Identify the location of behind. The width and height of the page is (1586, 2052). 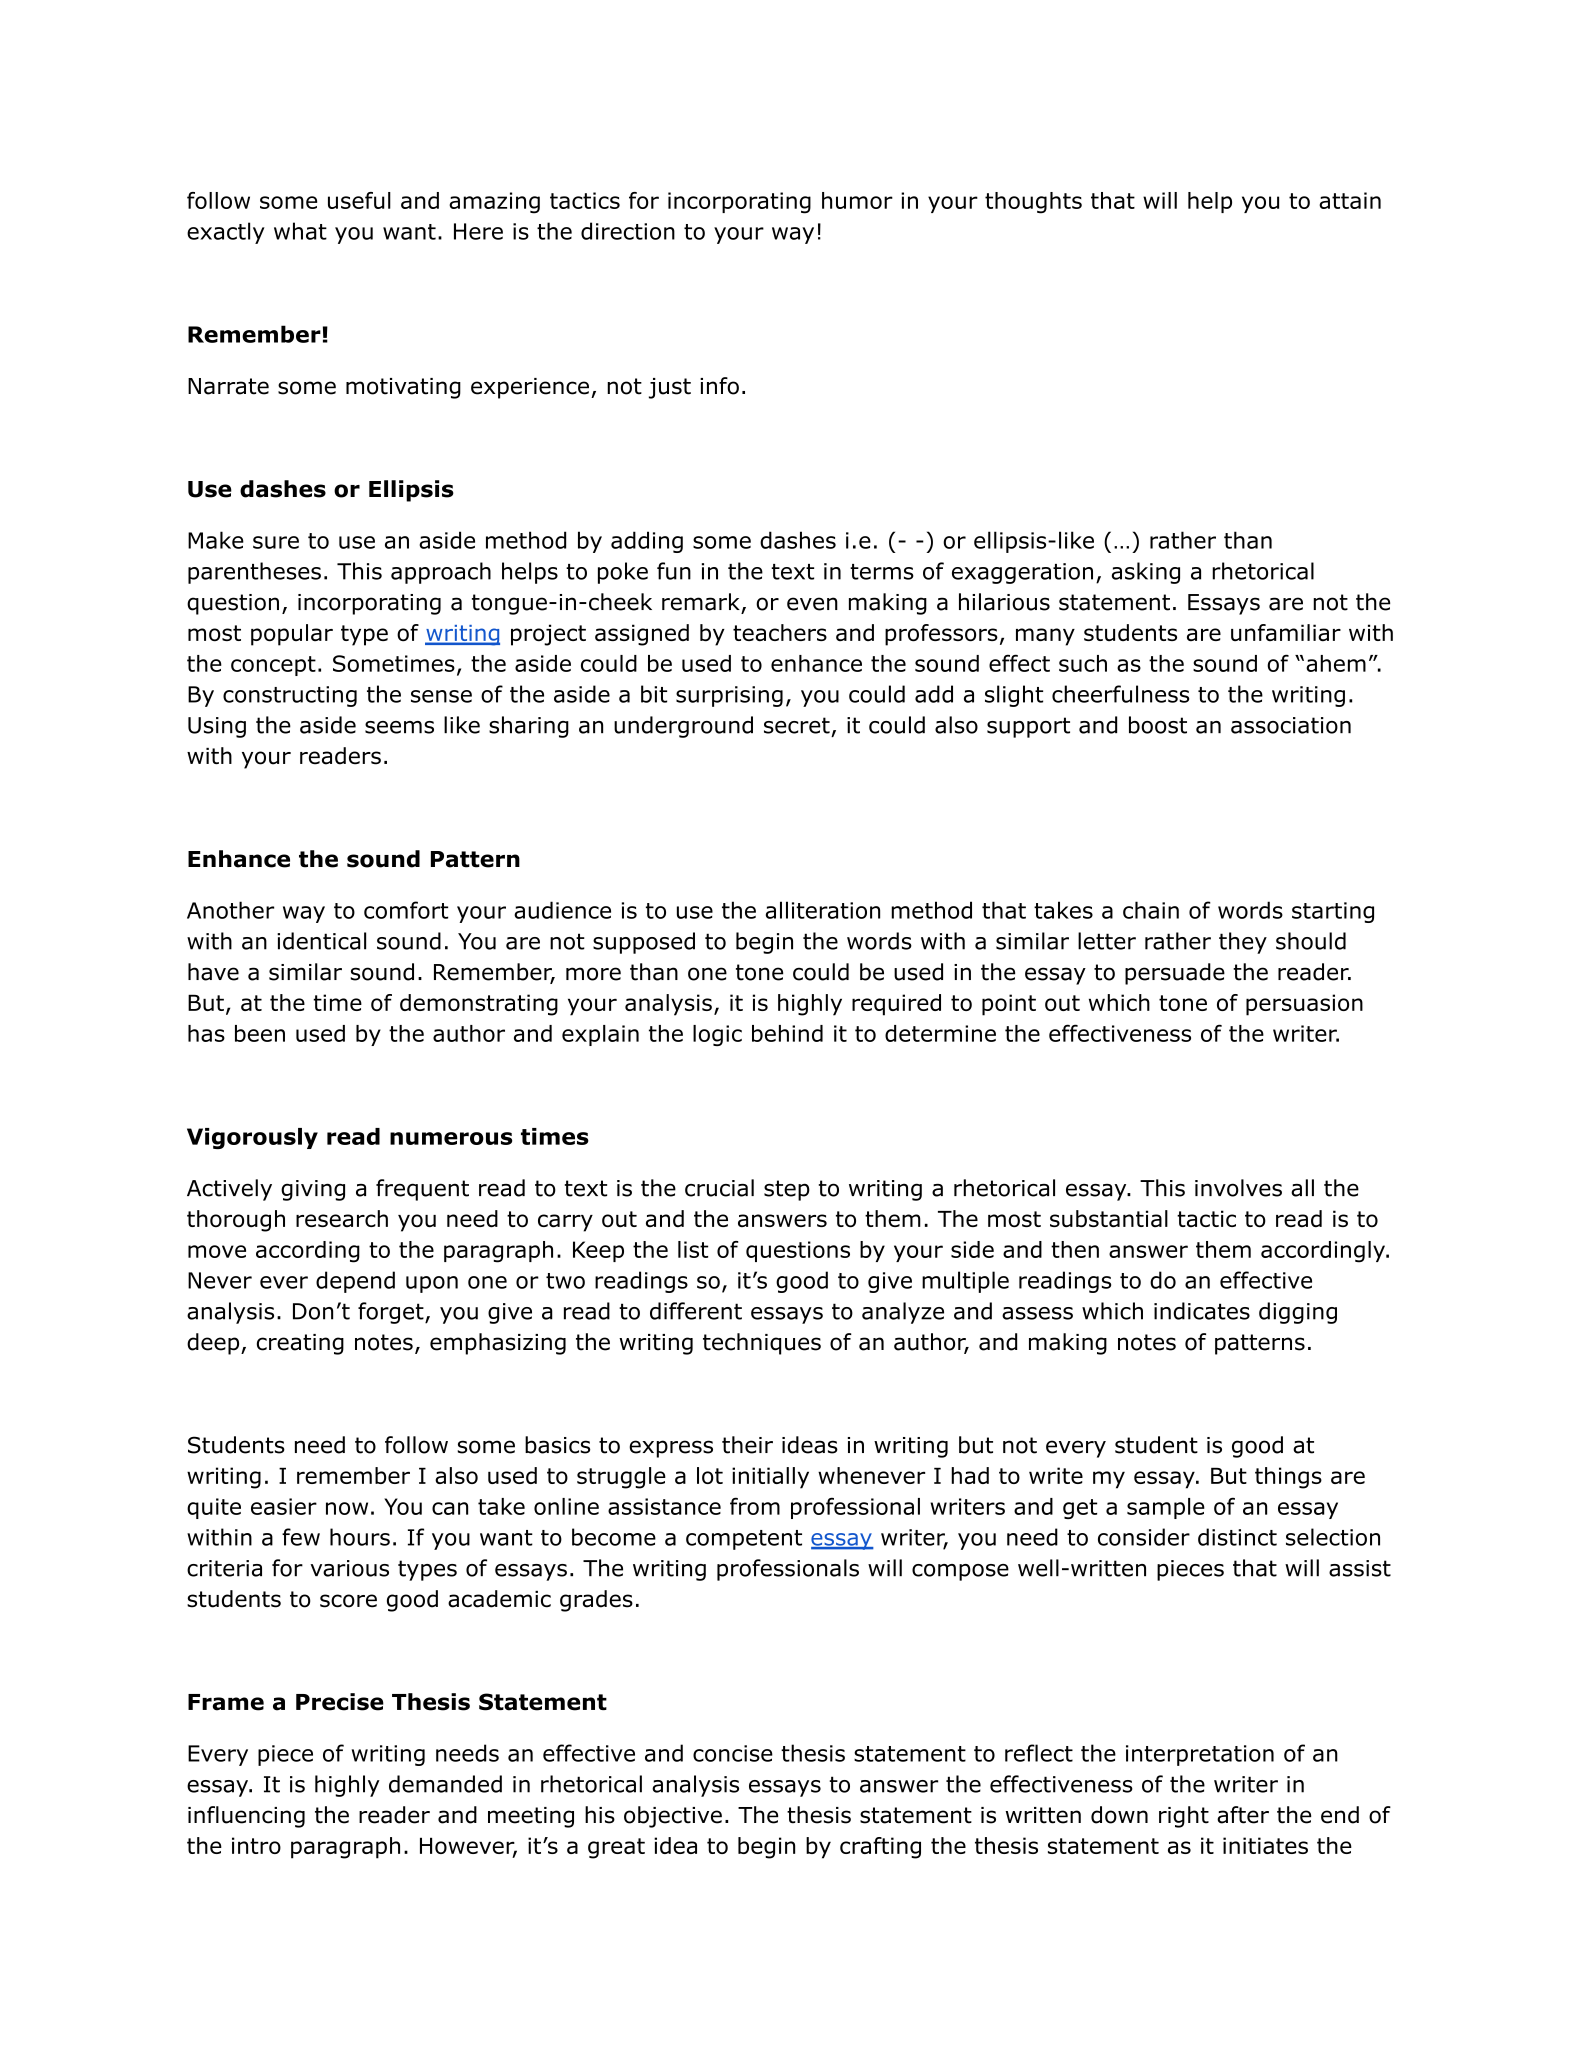
(787, 1033).
